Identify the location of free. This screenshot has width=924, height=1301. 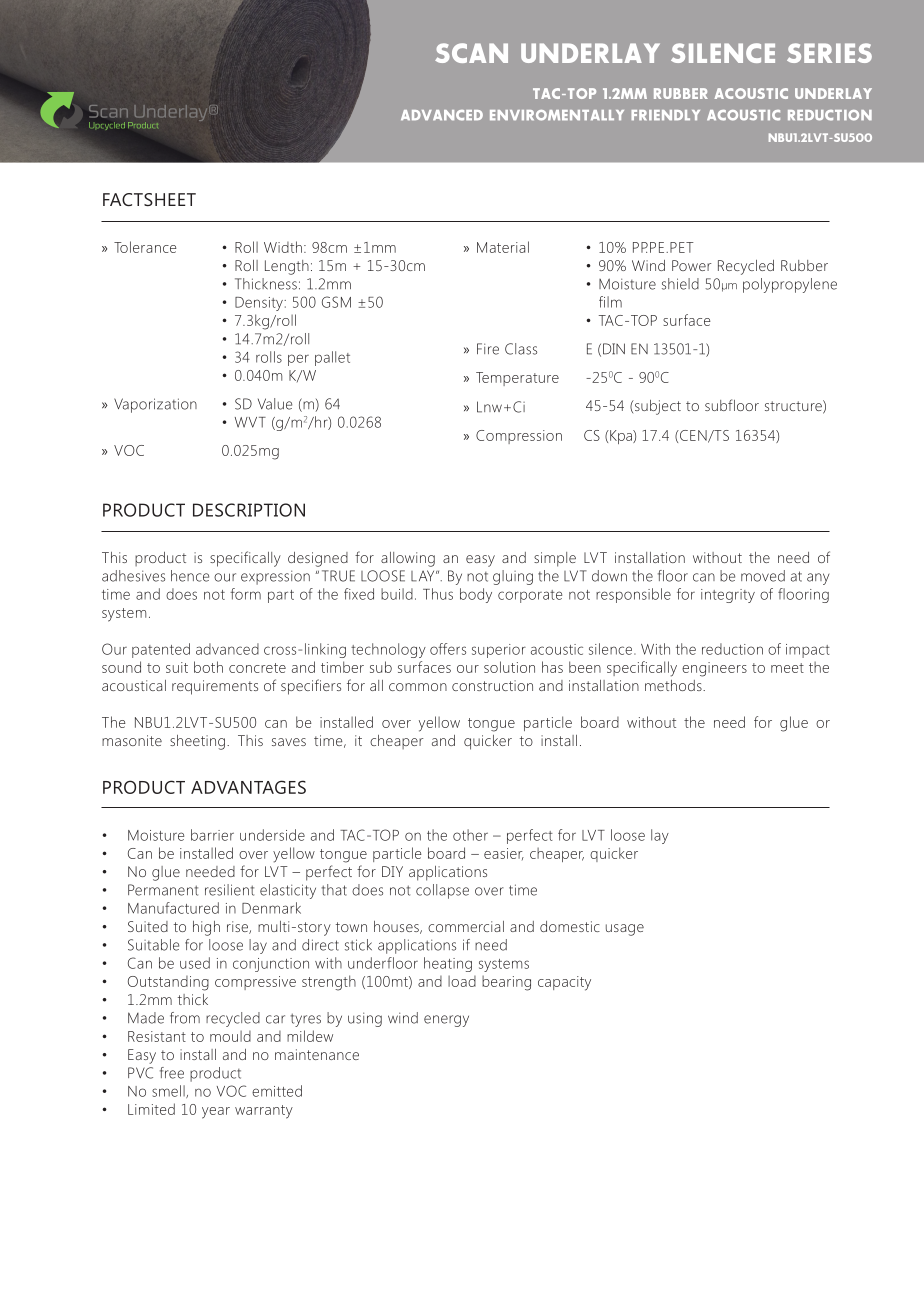
(172, 1073).
